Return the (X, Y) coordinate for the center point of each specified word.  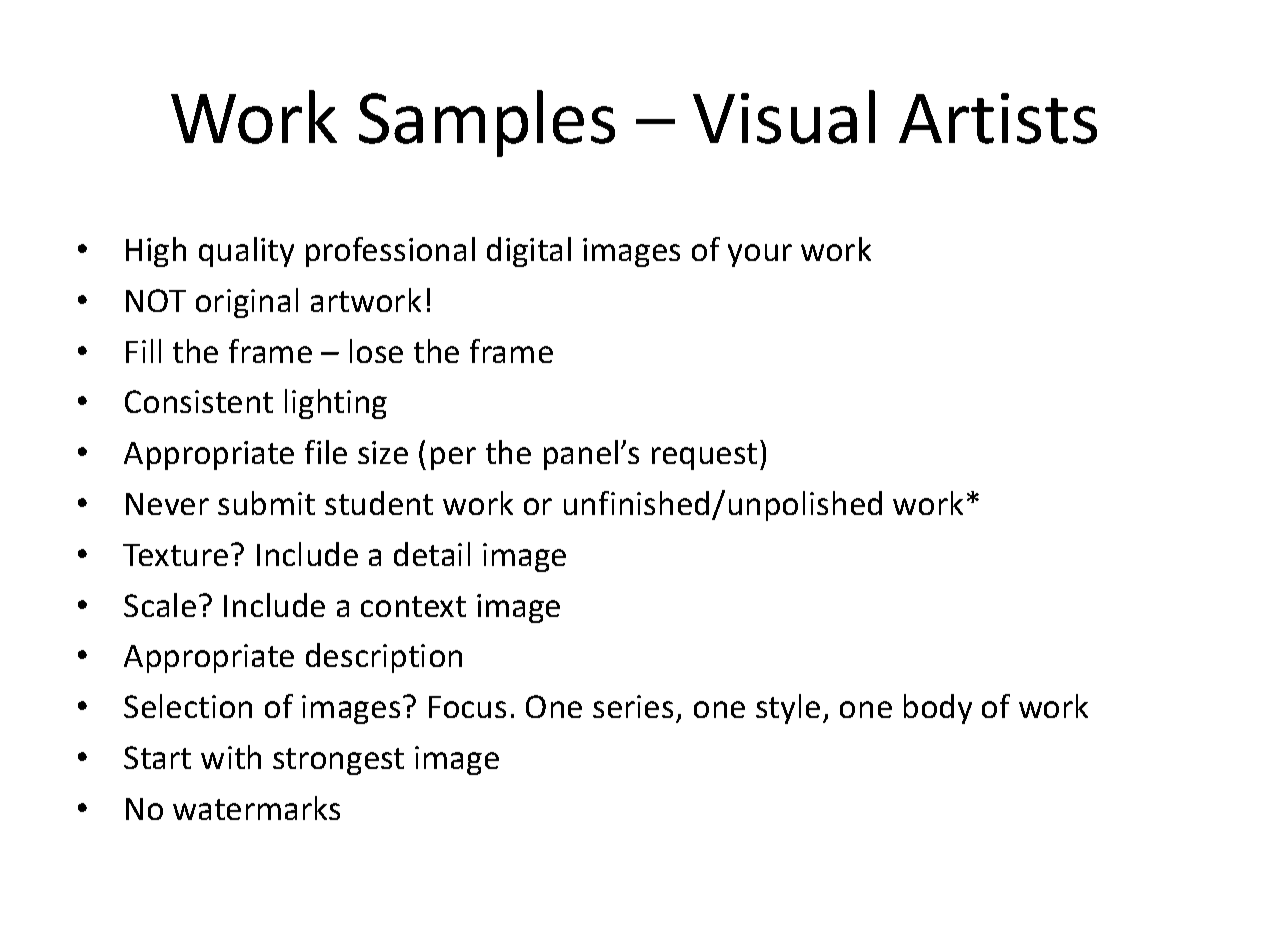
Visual (784, 117)
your (760, 255)
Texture (175, 555)
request (704, 456)
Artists (998, 118)
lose (376, 351)
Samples (487, 123)
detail (432, 554)
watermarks (256, 808)
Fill (143, 351)
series (633, 706)
